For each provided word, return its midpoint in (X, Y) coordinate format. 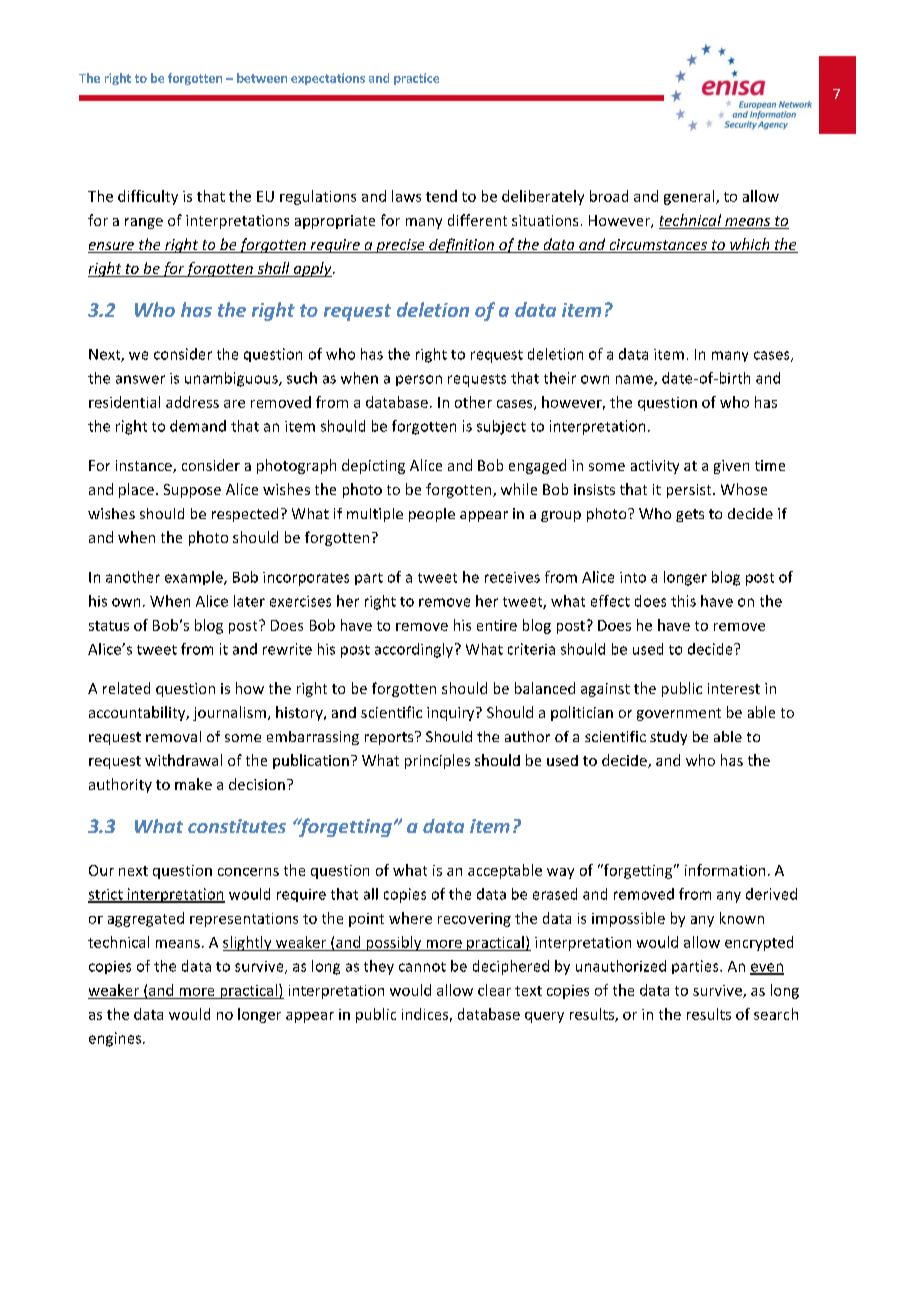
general (690, 197)
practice (416, 79)
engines (116, 1039)
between (262, 78)
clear (494, 990)
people (432, 515)
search (776, 1014)
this (683, 601)
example (195, 578)
